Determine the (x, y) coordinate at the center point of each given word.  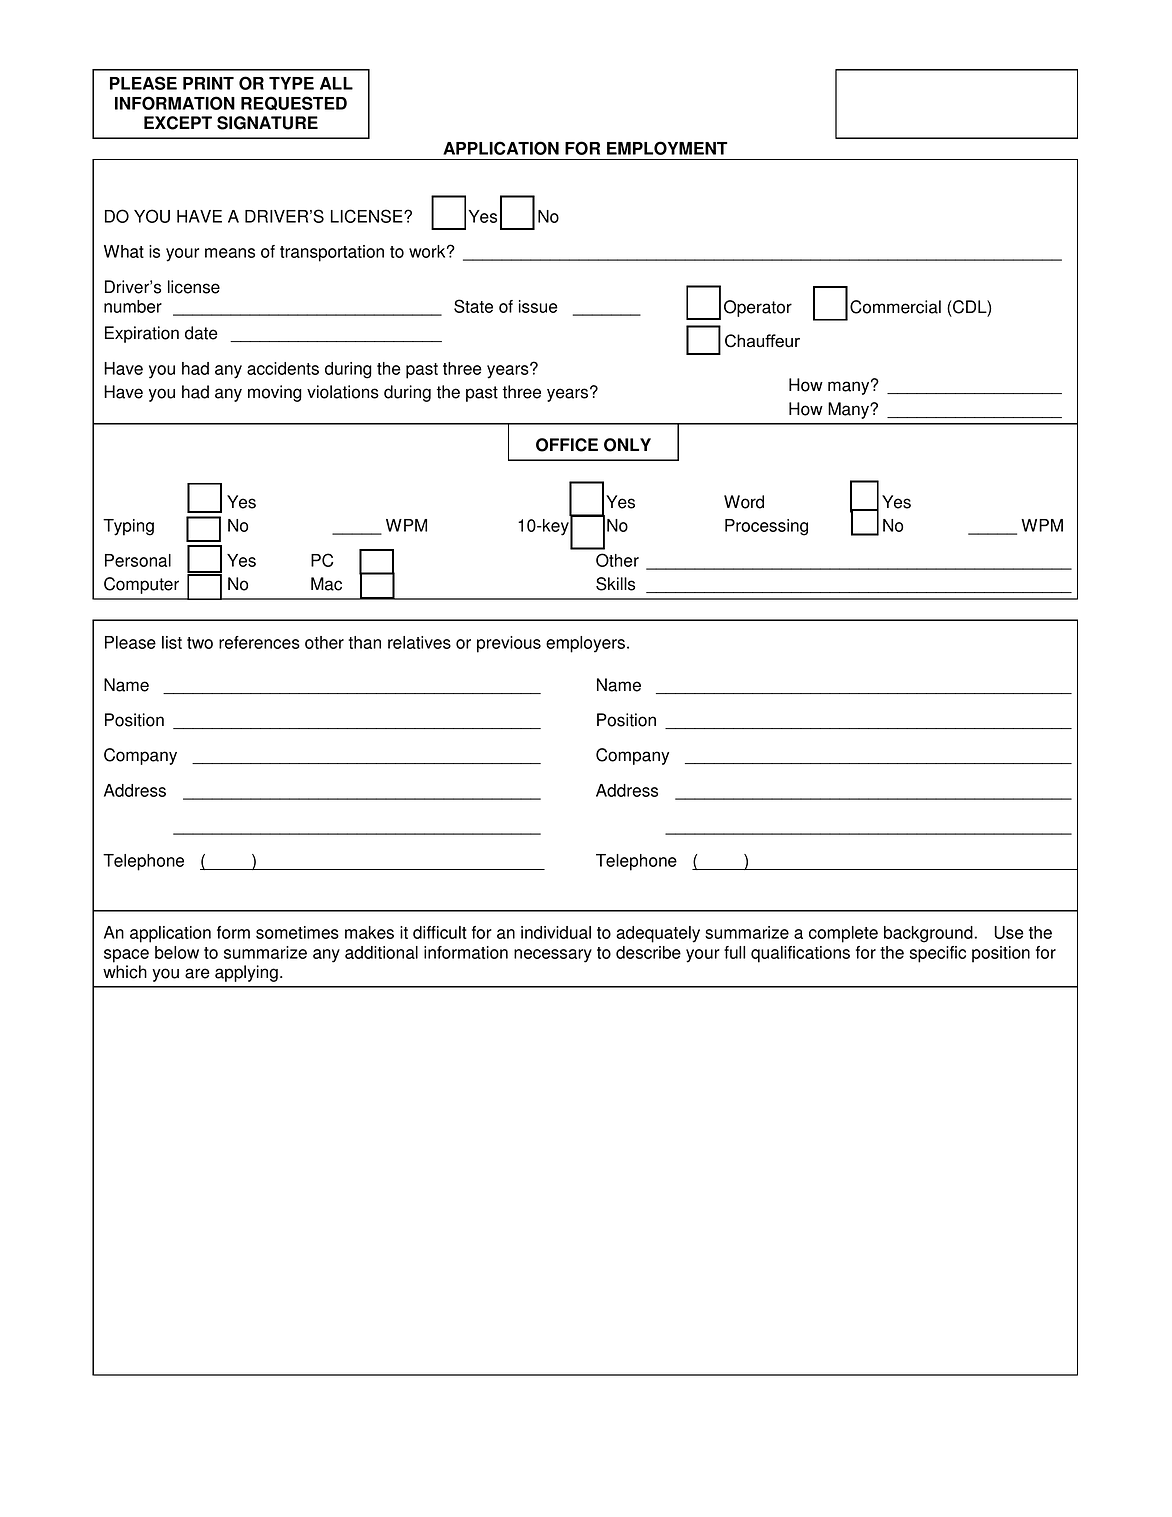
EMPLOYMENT (667, 148)
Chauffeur (762, 341)
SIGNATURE (267, 123)
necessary (553, 956)
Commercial (895, 307)
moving (275, 393)
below (177, 952)
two (200, 643)
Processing (766, 527)
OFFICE (567, 445)
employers (585, 644)
